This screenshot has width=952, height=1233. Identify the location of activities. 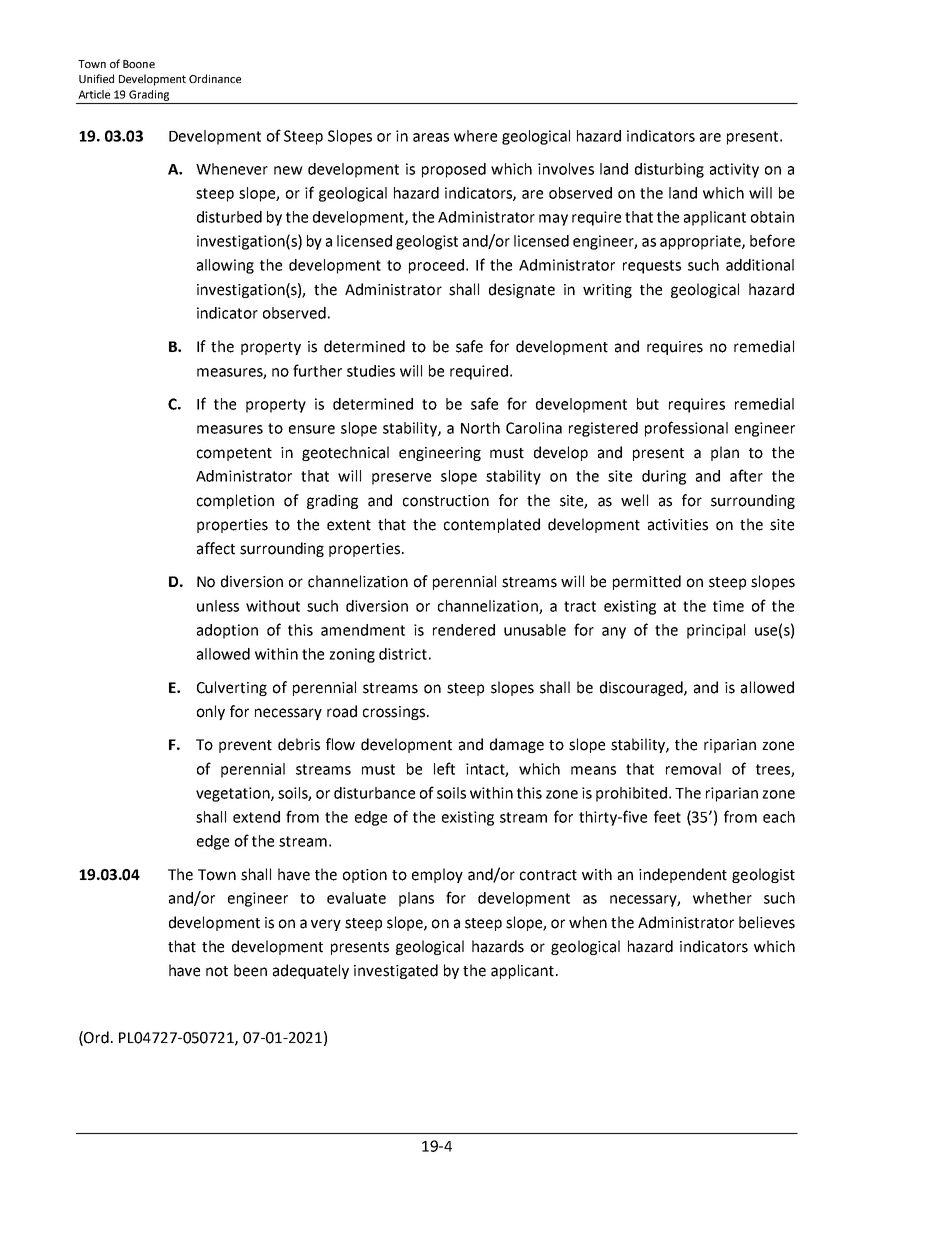
(678, 525).
